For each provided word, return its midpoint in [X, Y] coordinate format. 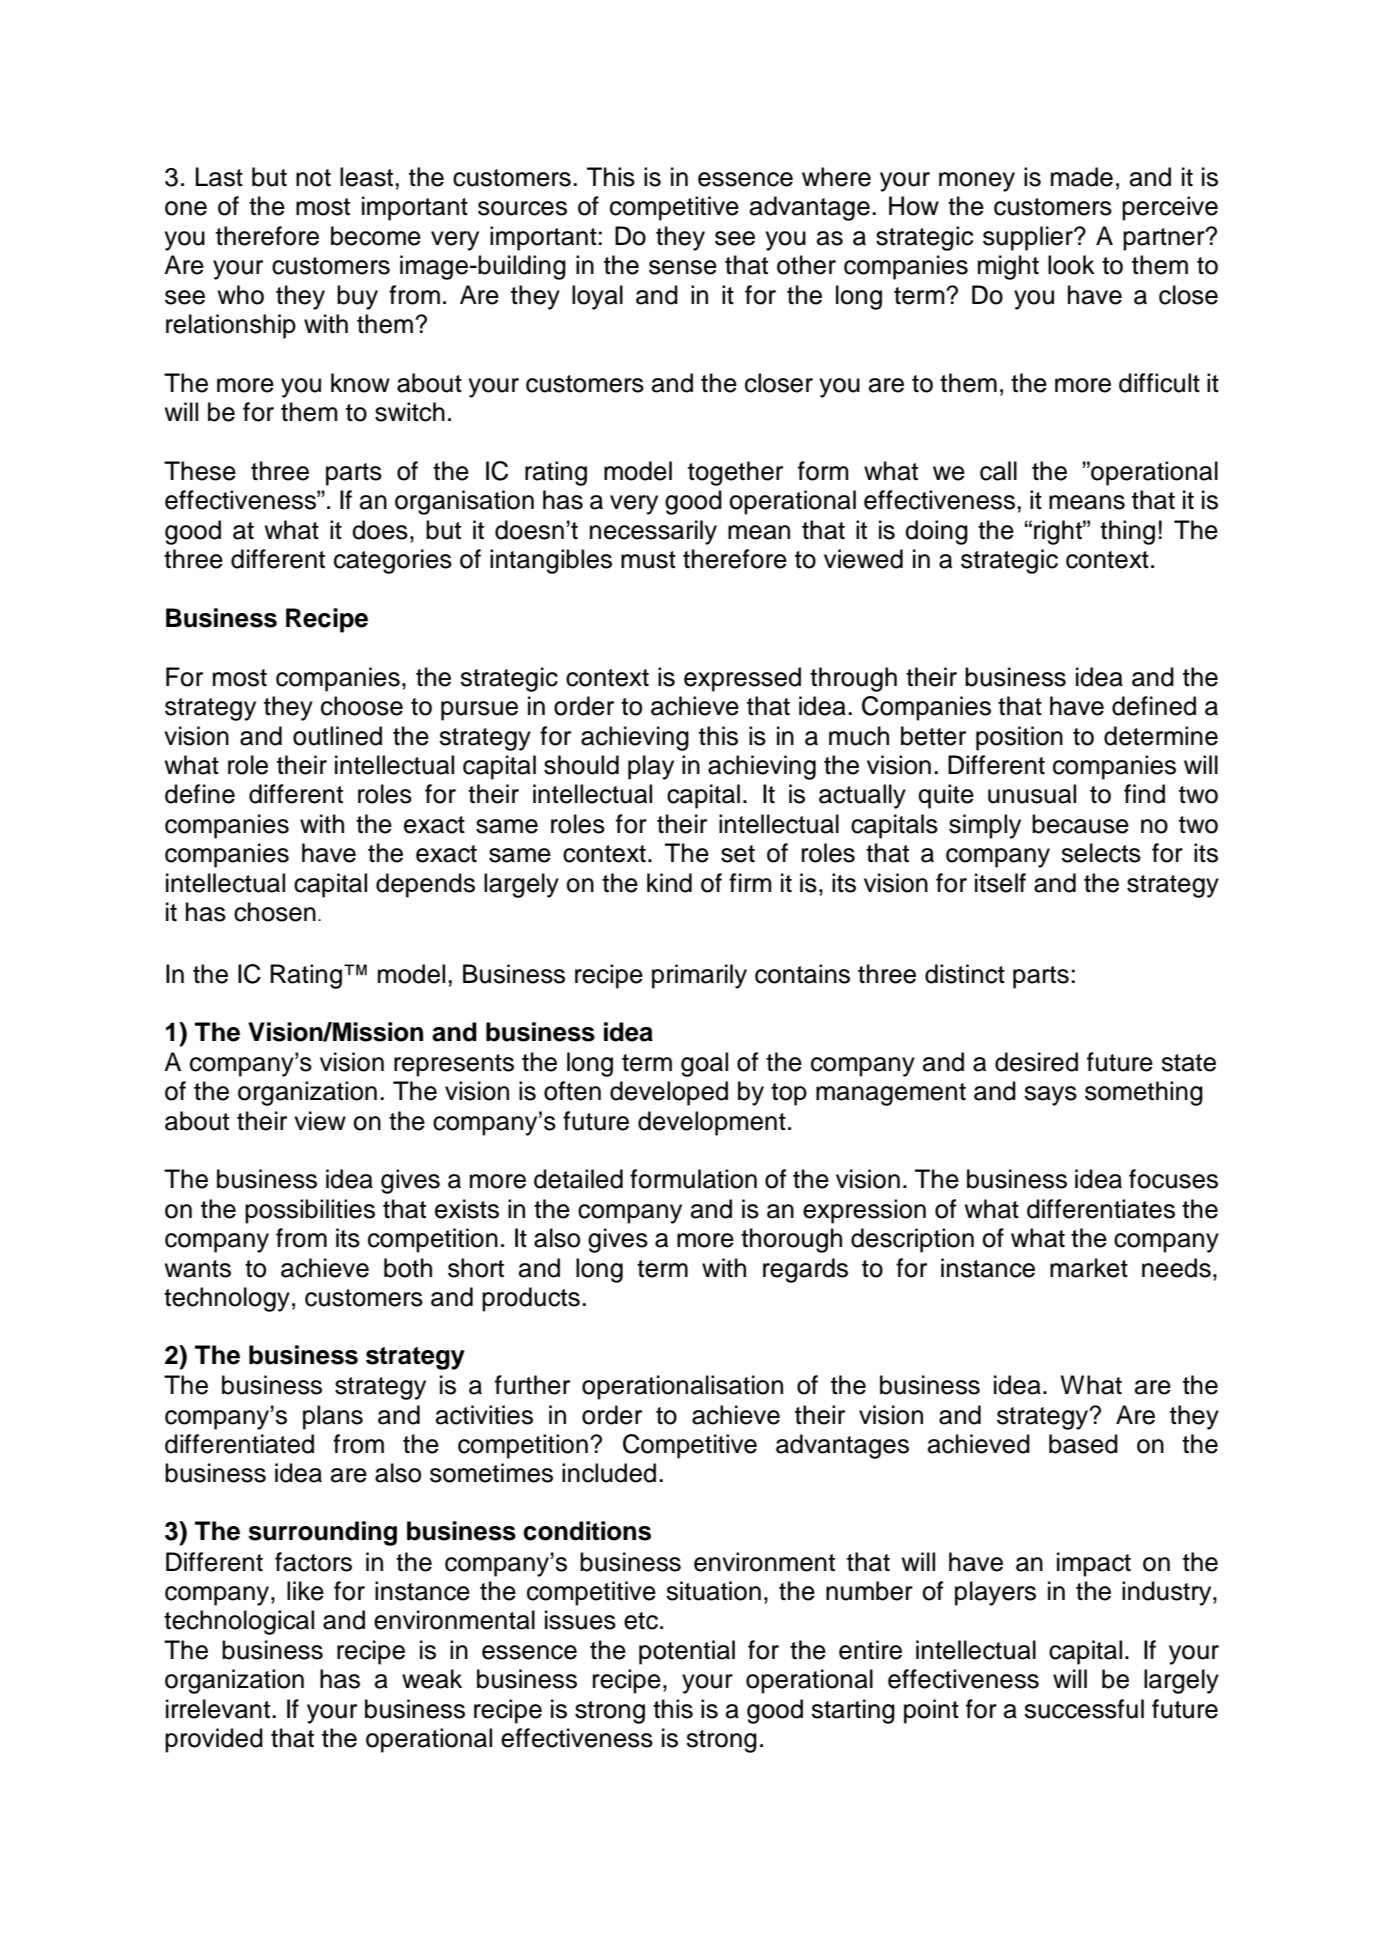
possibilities [310, 1211]
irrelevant [218, 1709]
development [712, 1123]
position [1019, 738]
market [1089, 1268]
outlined [337, 736]
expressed [742, 679]
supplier [1029, 238]
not [313, 178]
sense [683, 267]
